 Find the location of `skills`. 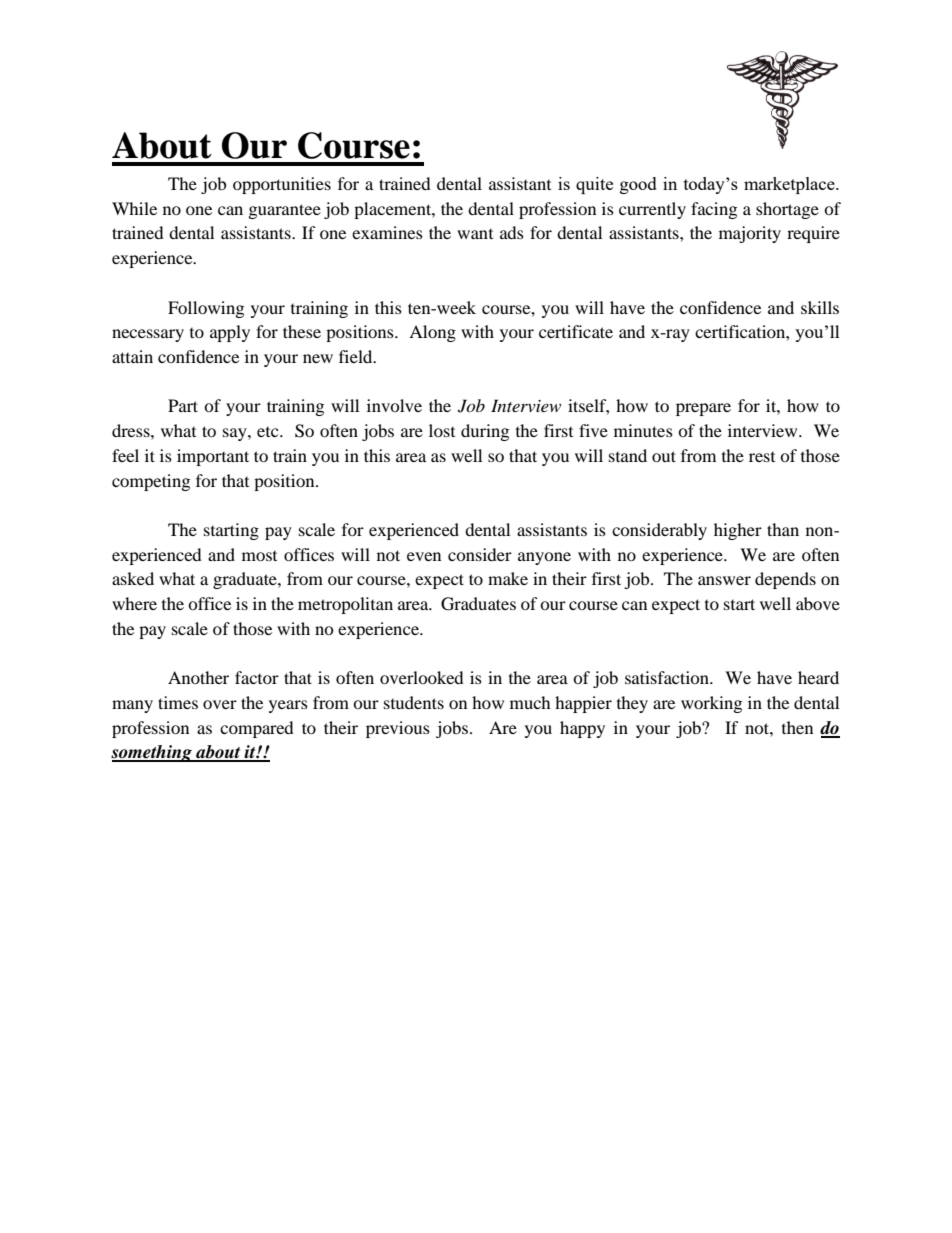

skills is located at coordinates (820, 307).
